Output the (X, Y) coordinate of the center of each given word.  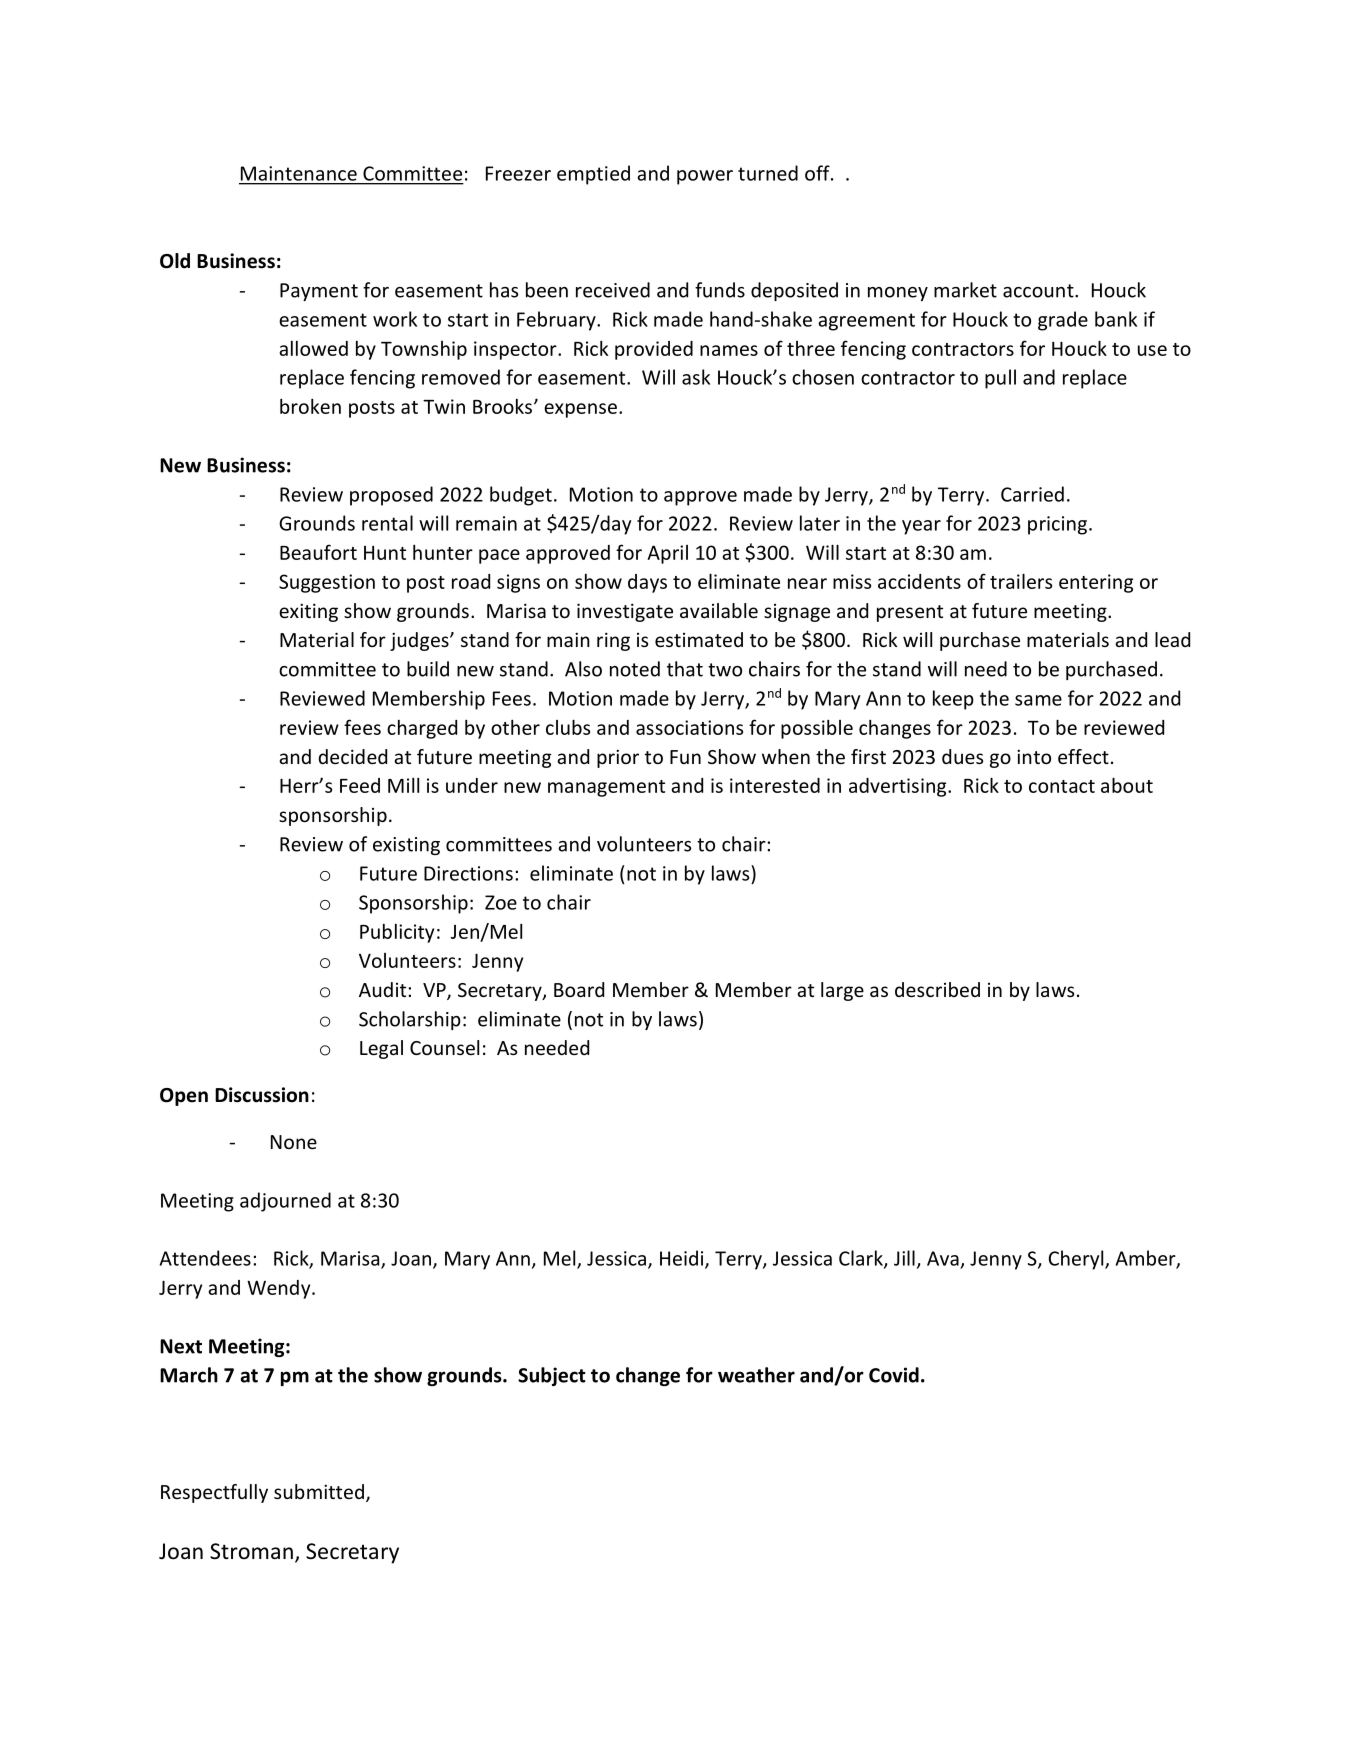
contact (1062, 786)
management (606, 788)
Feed (360, 785)
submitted (319, 1491)
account (1039, 291)
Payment (319, 292)
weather (756, 1375)
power (705, 177)
